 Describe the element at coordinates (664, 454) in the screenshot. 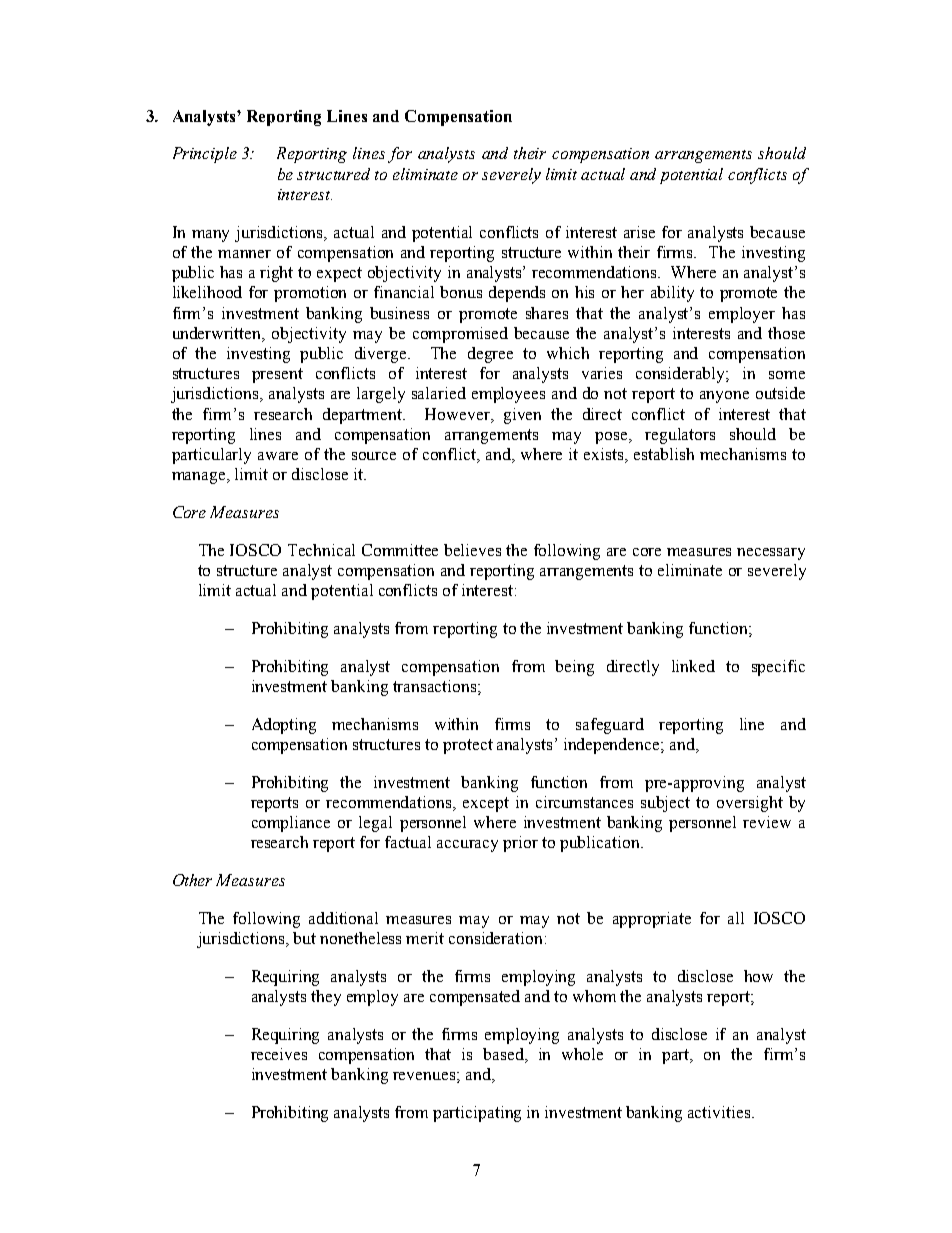

I see `establish` at that location.
